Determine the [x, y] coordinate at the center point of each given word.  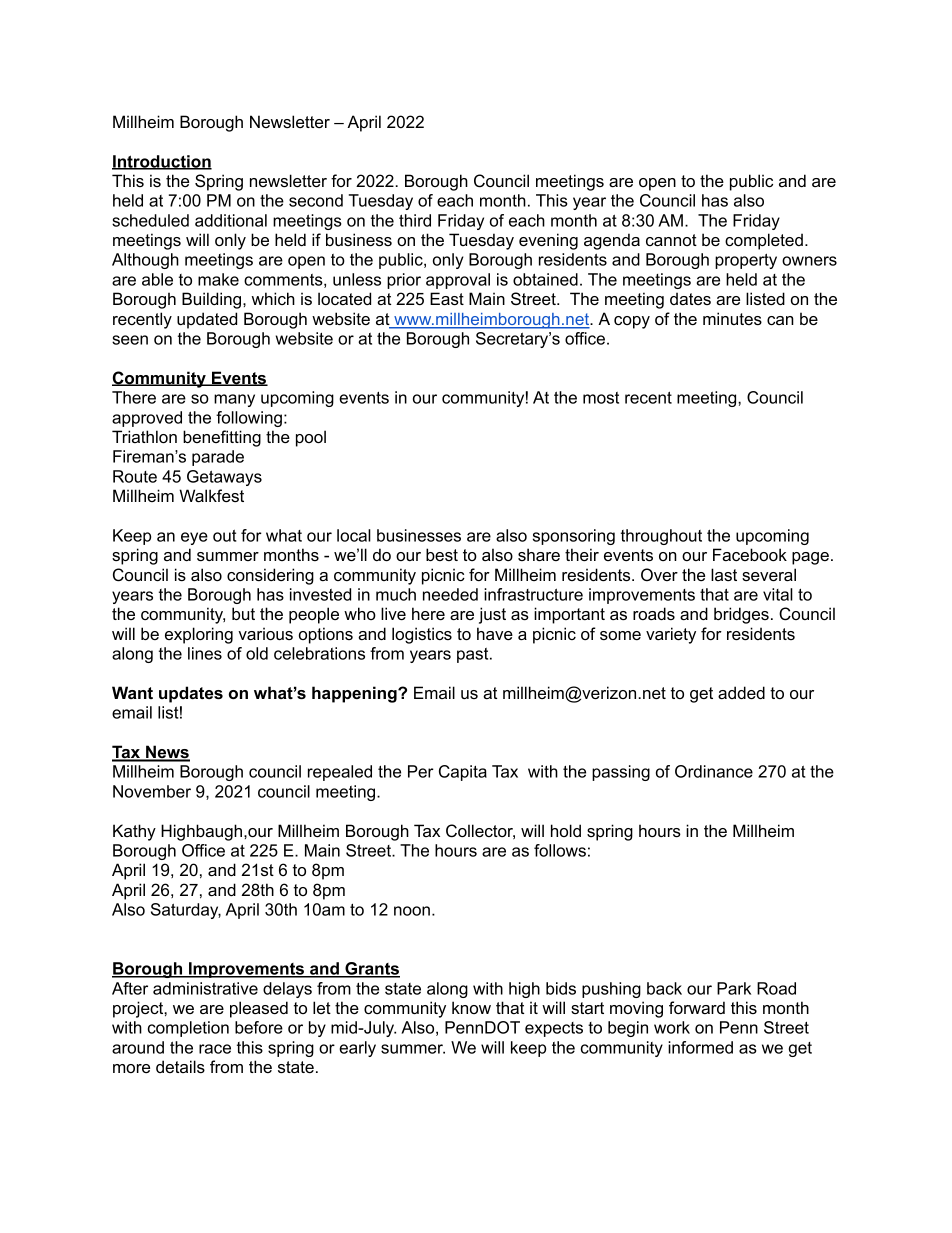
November [152, 791]
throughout [661, 537]
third [415, 220]
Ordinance [714, 771]
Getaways [224, 478]
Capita [463, 773]
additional [231, 220]
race [215, 1049]
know [471, 1007]
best [442, 554]
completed [764, 241]
